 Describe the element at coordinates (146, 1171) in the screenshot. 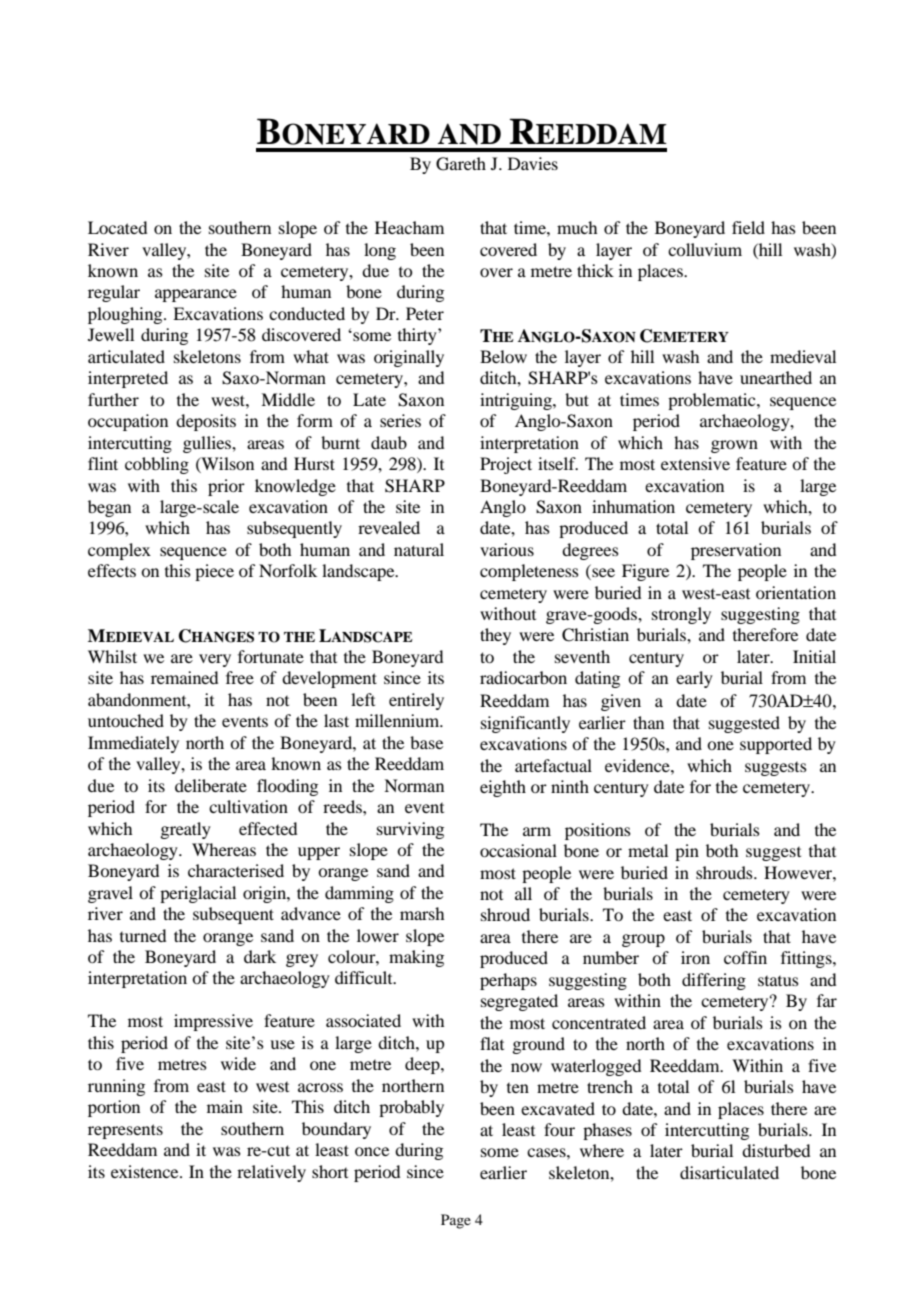

I see `existence` at that location.
